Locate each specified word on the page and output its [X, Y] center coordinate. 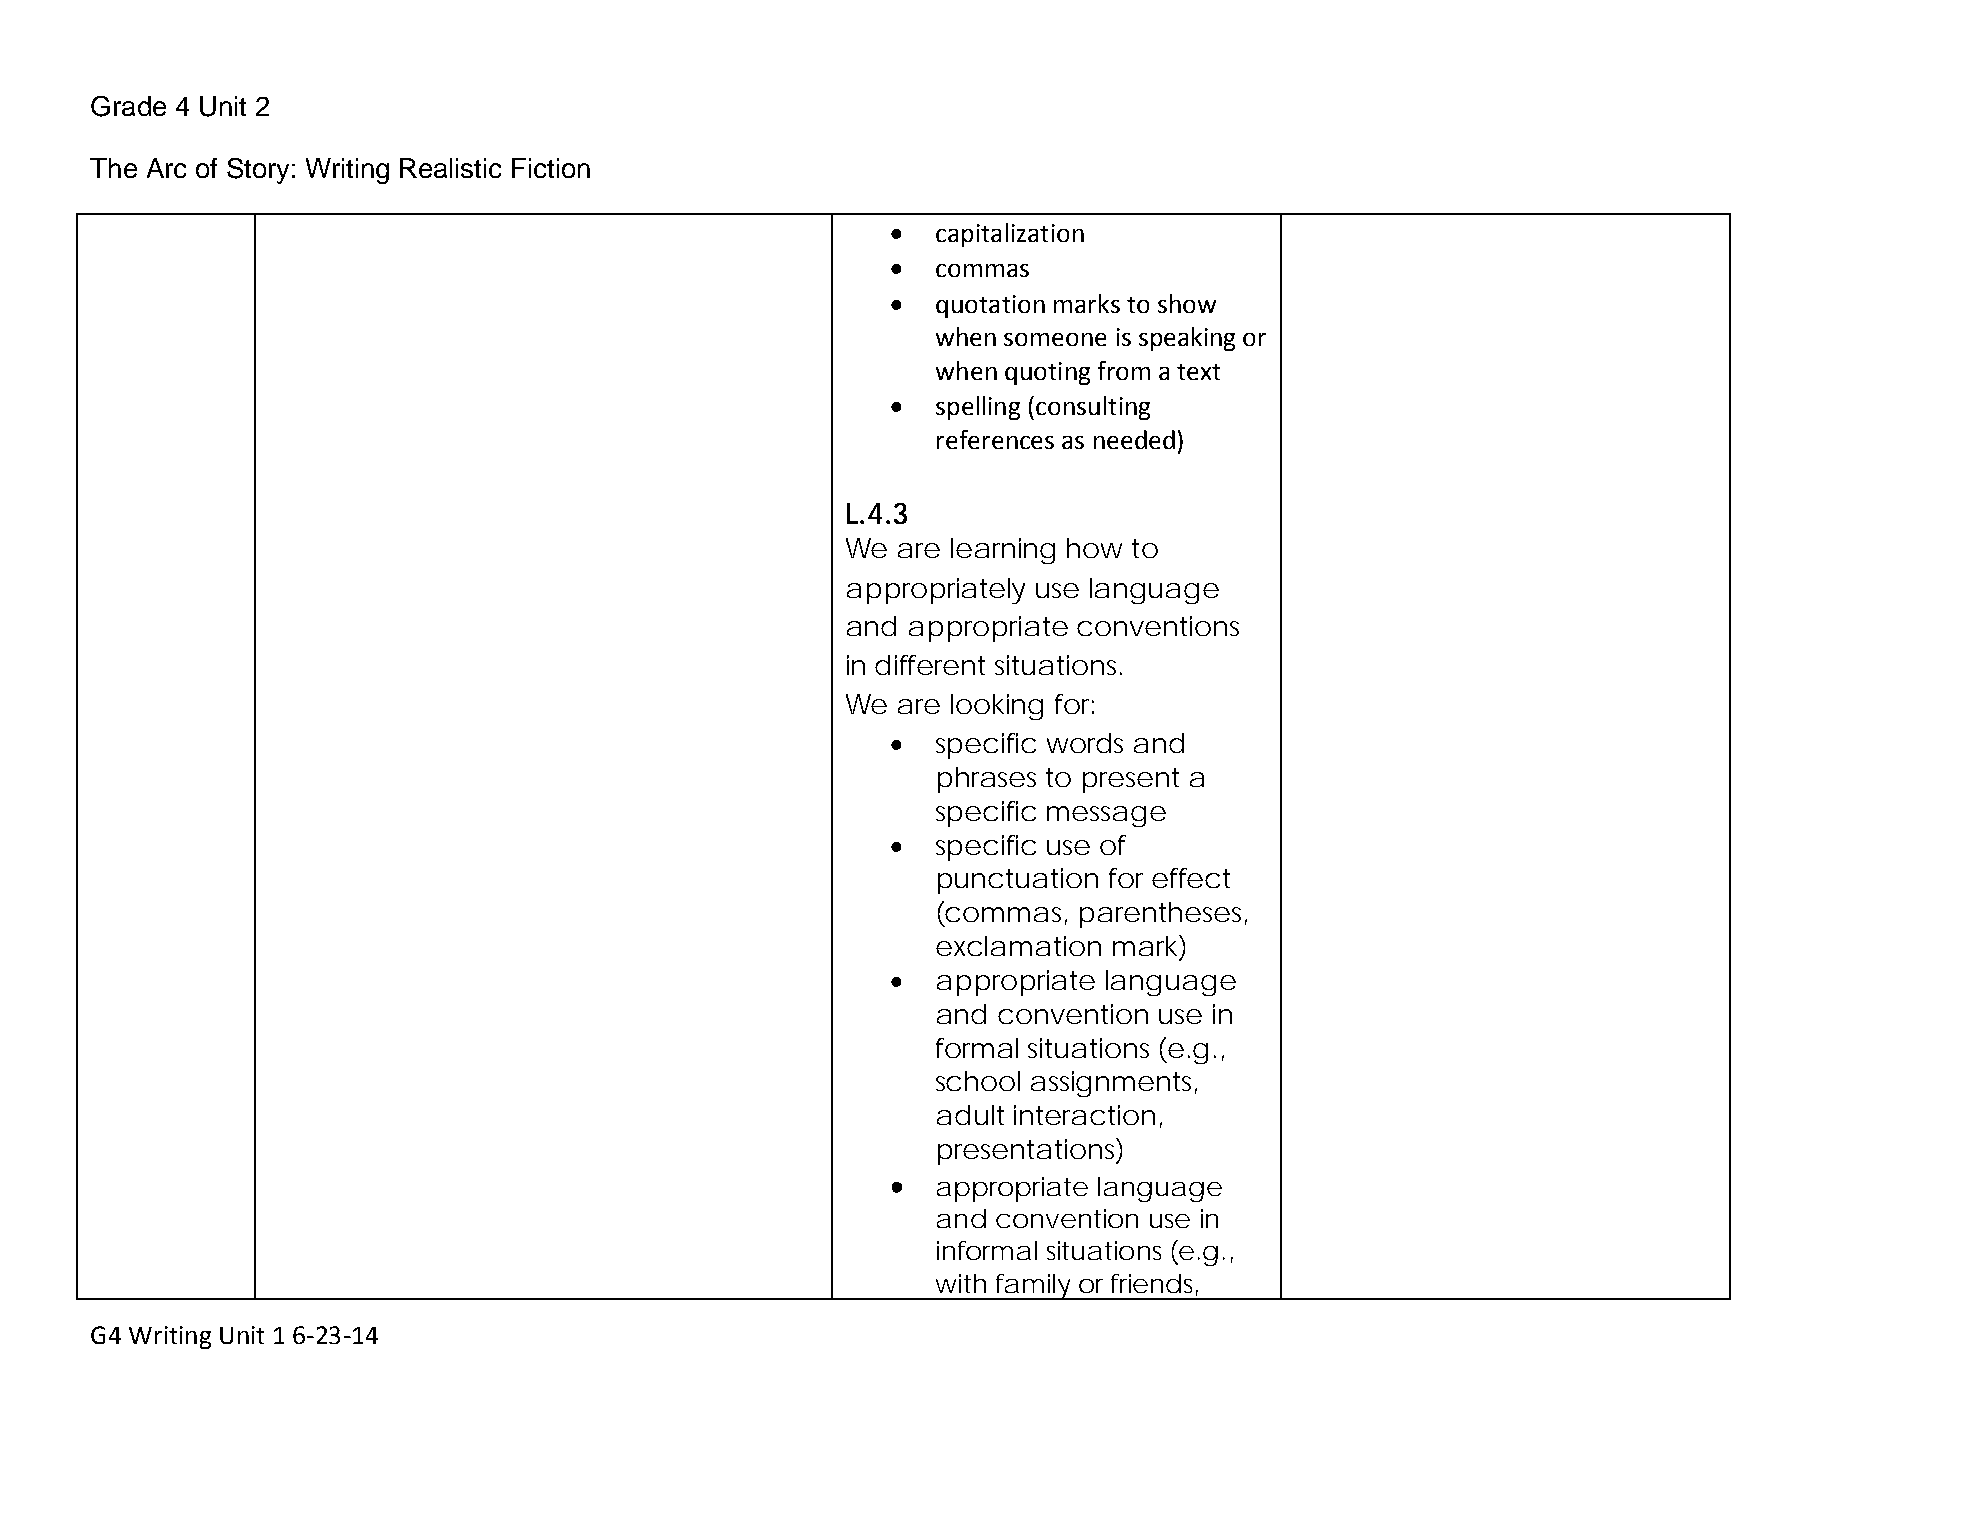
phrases [987, 780]
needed [1134, 439]
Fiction [551, 168]
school [978, 1081]
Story [258, 171]
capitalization [1010, 235]
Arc [166, 168]
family [1032, 1287]
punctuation [1018, 881]
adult [970, 1115]
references [995, 439]
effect [1191, 878]
